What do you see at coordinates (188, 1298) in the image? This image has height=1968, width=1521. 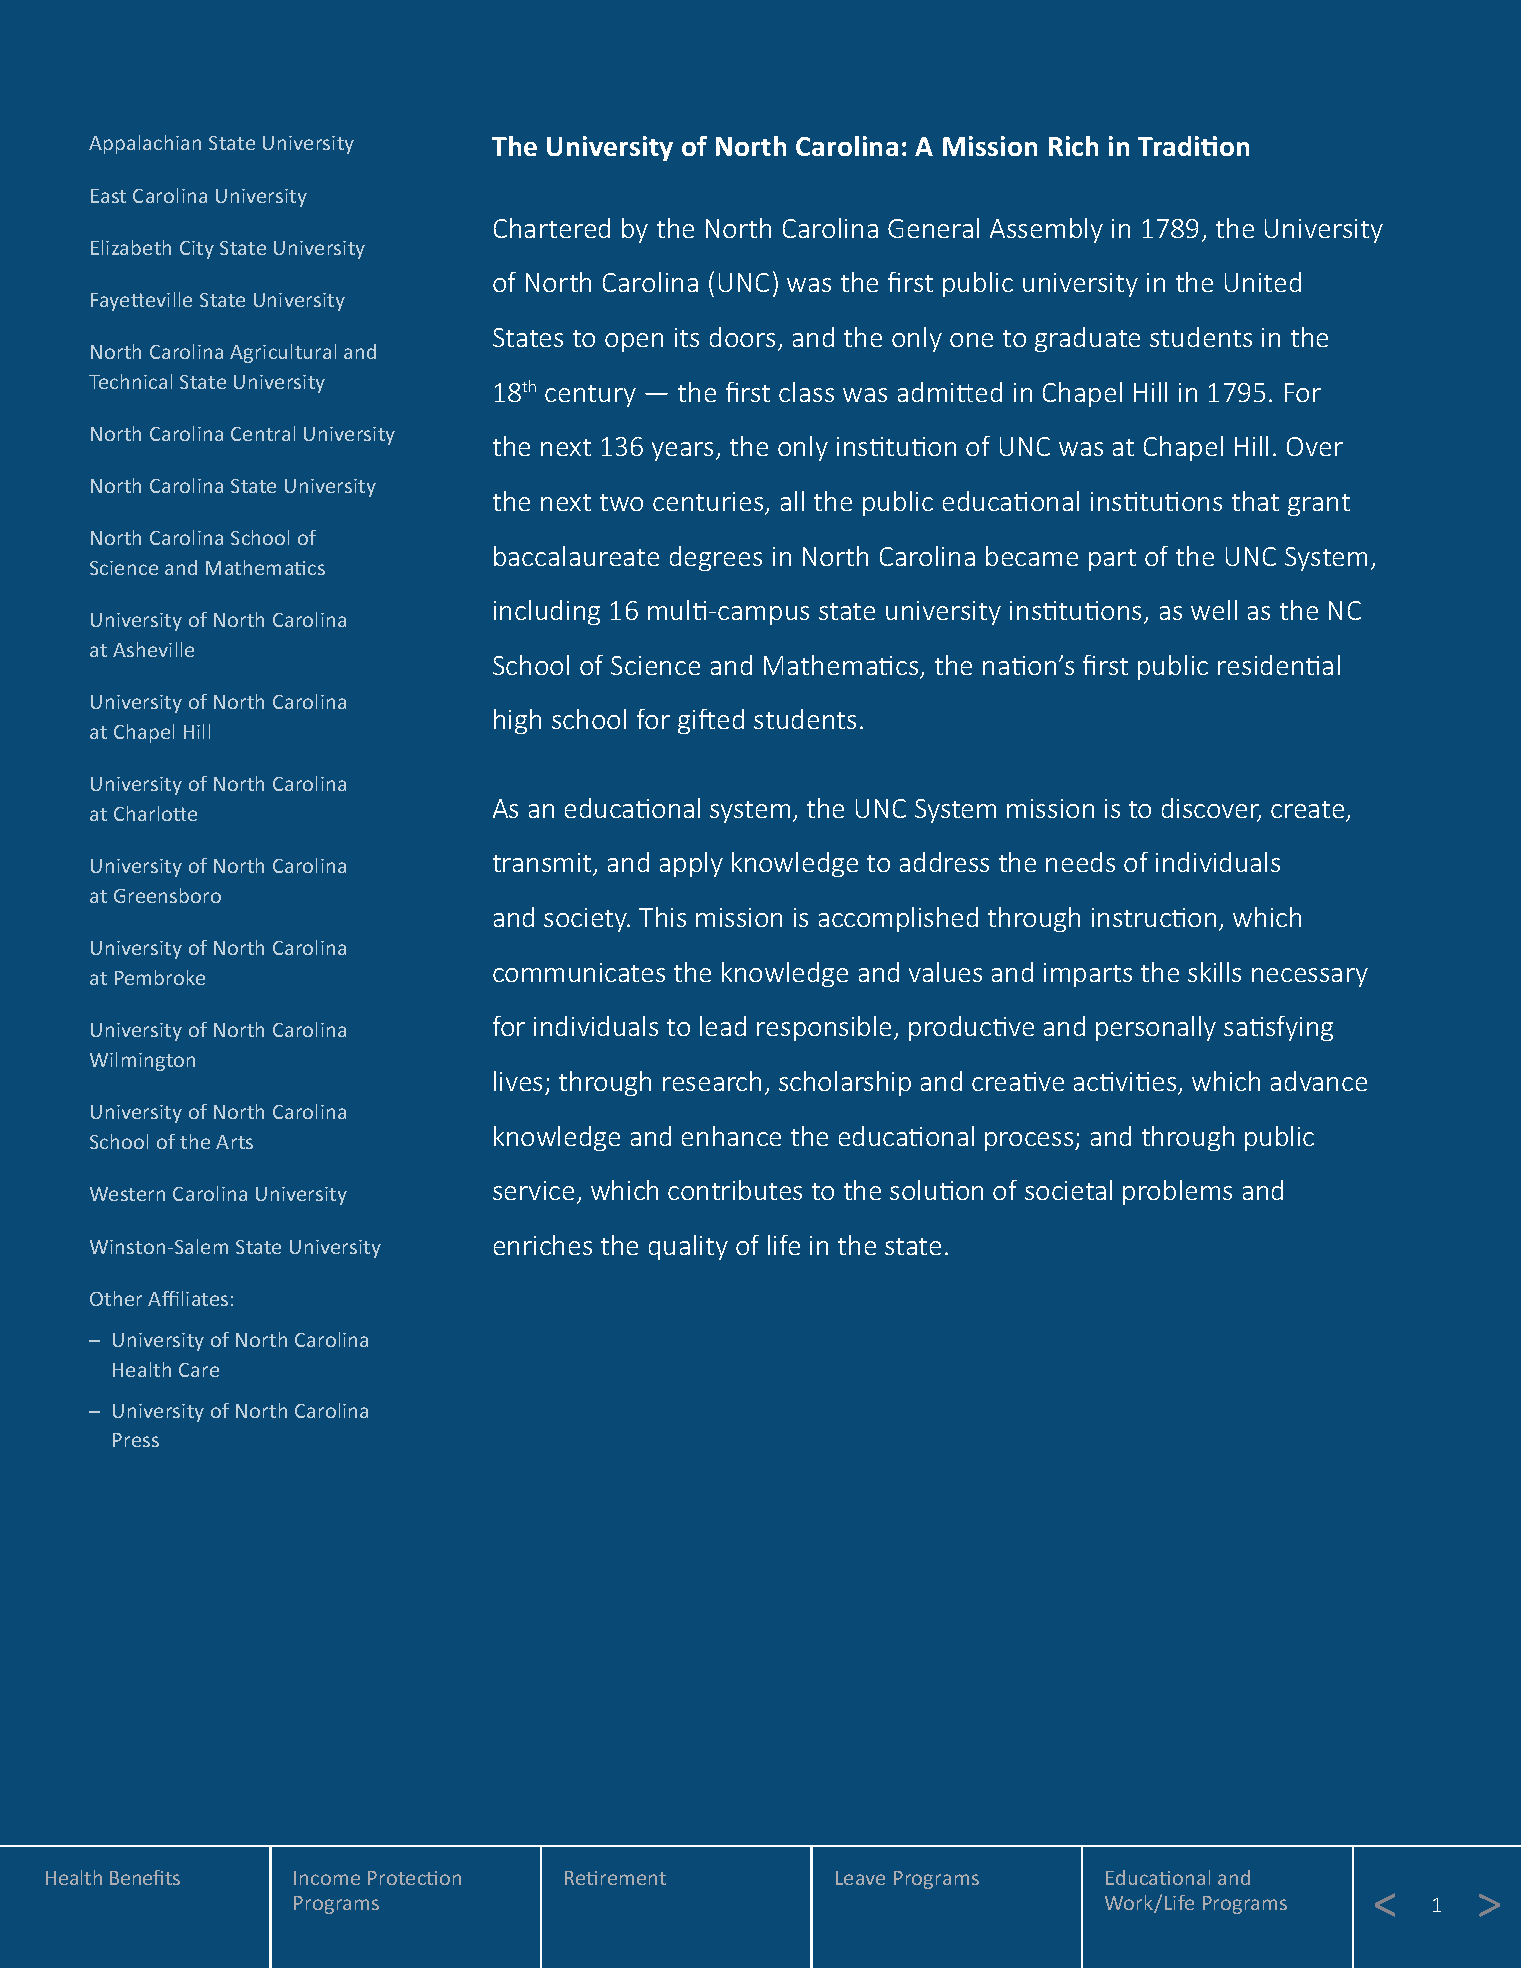 I see `Affiliates` at bounding box center [188, 1298].
